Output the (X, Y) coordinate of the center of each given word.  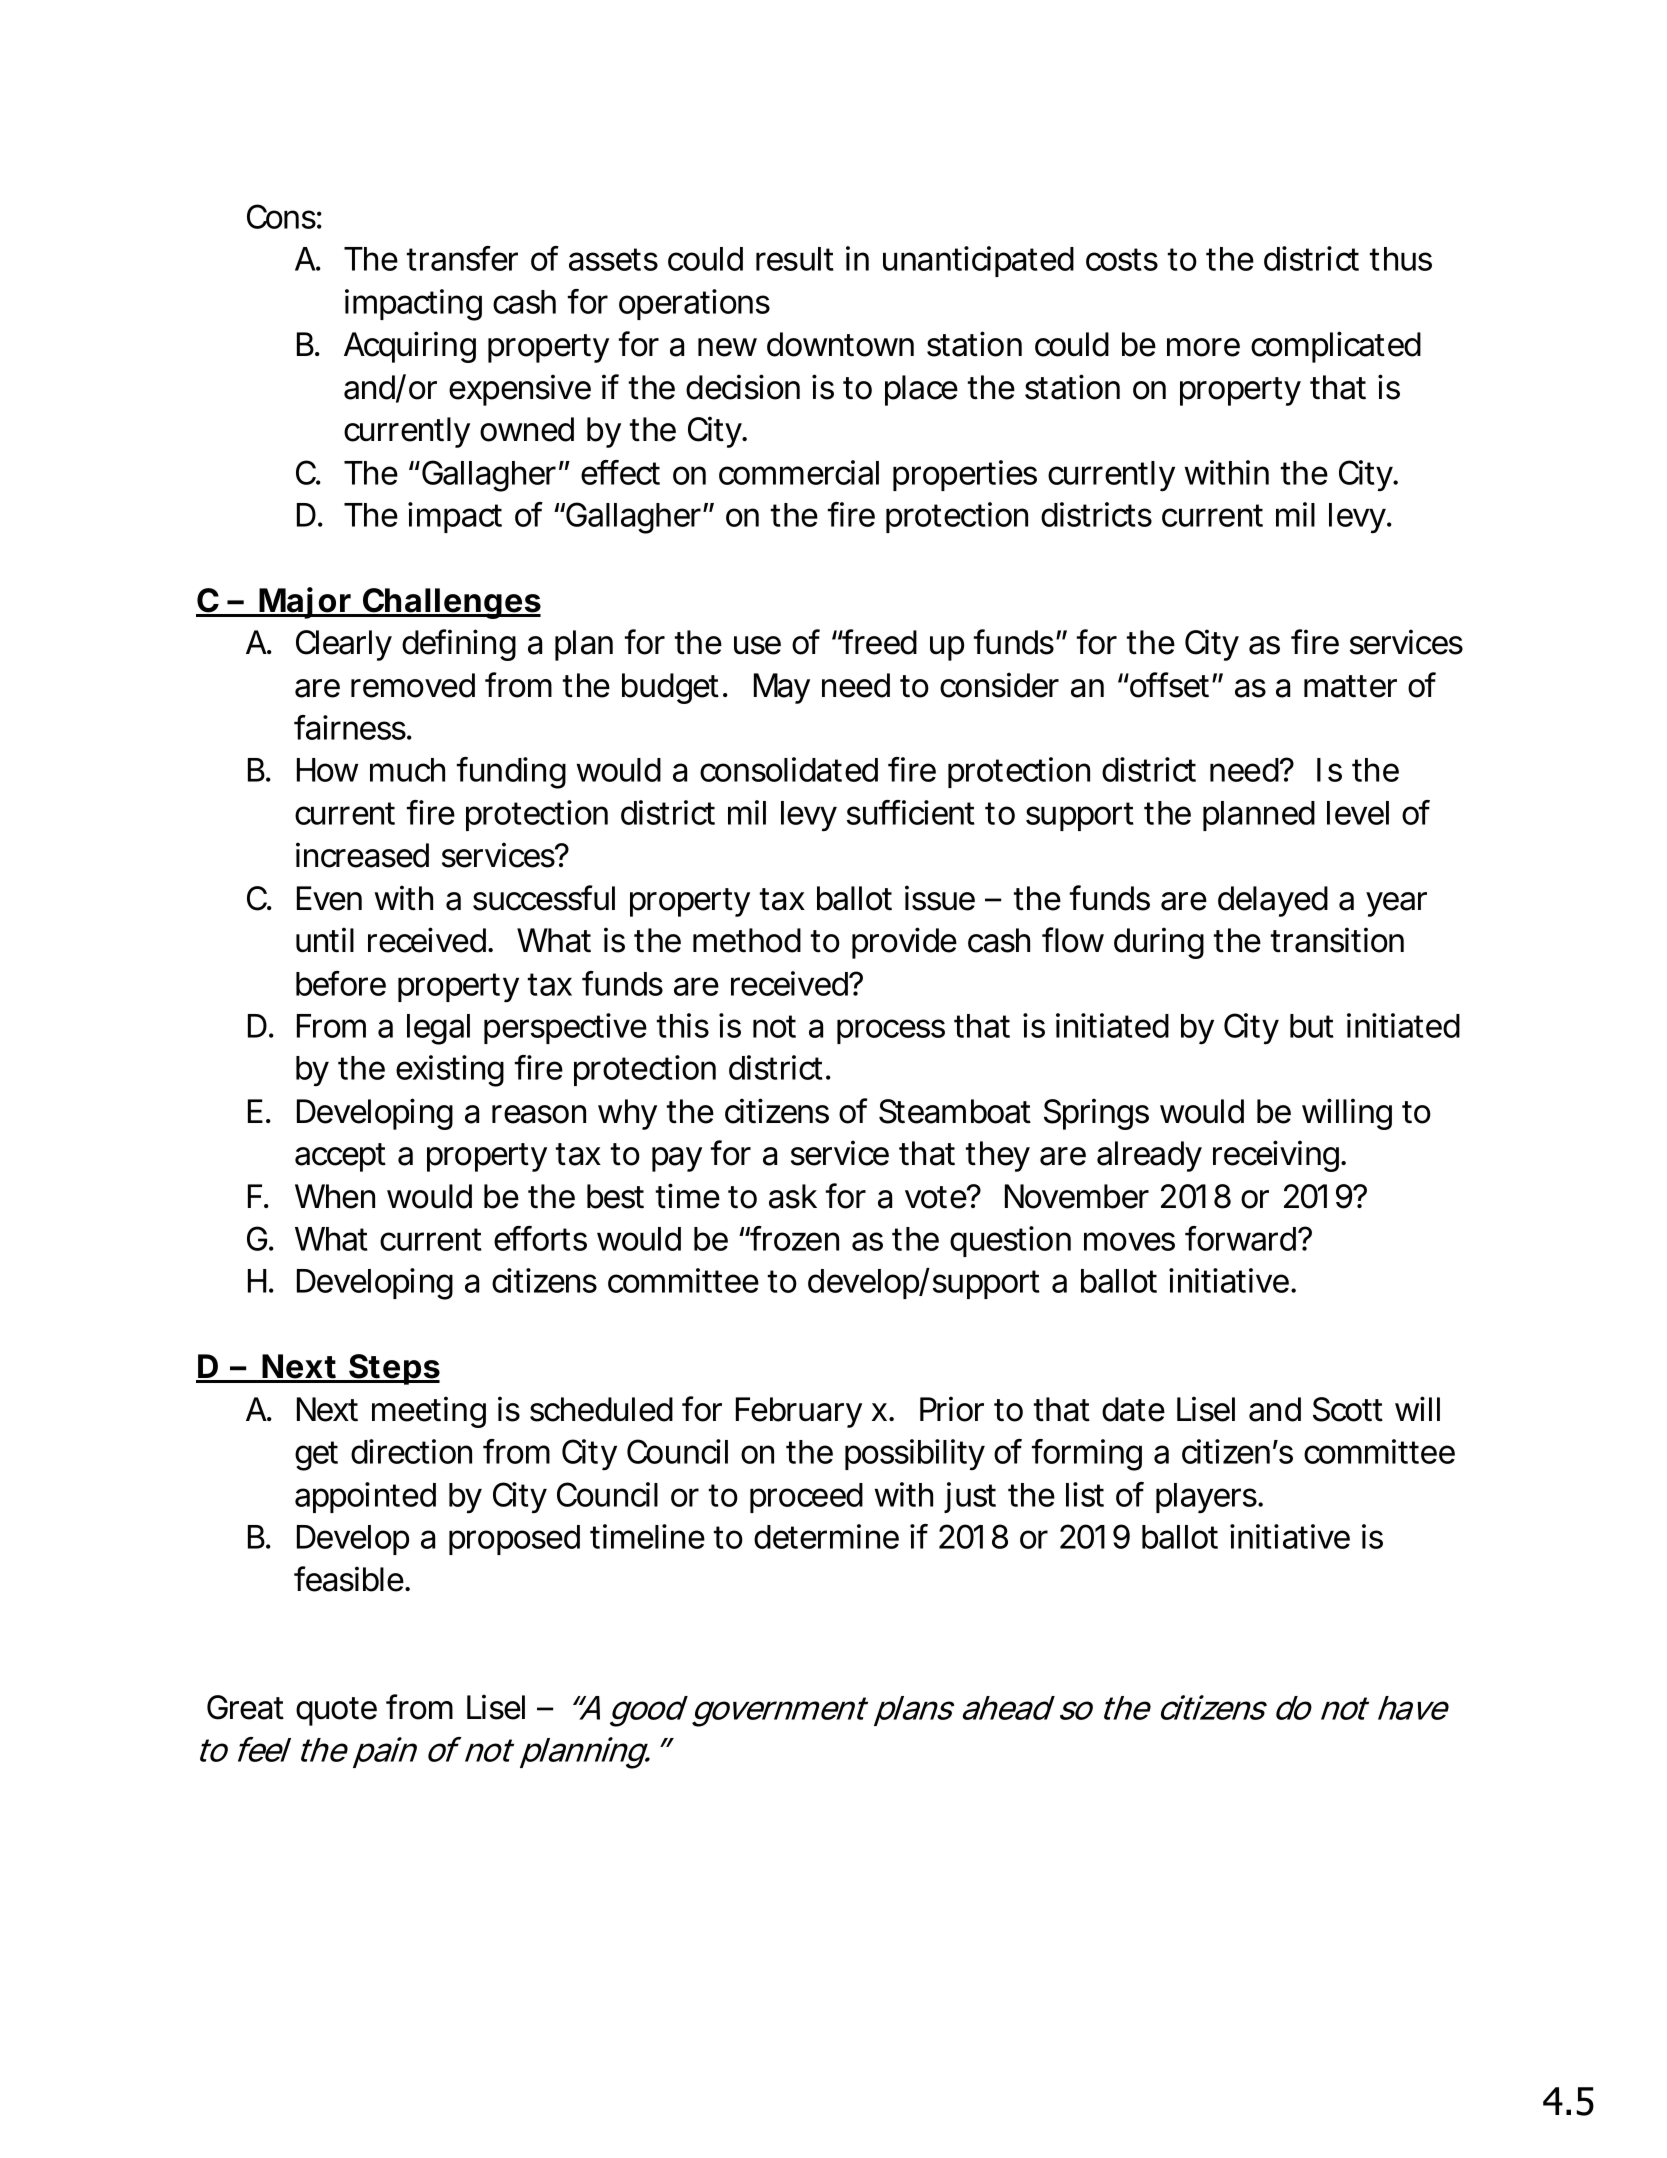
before (341, 983)
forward (1240, 1238)
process (891, 1031)
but (1312, 1026)
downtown (840, 344)
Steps (393, 1369)
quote (336, 1711)
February (799, 1412)
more (1203, 347)
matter (1350, 686)
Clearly (344, 645)
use (757, 645)
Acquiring (410, 347)
